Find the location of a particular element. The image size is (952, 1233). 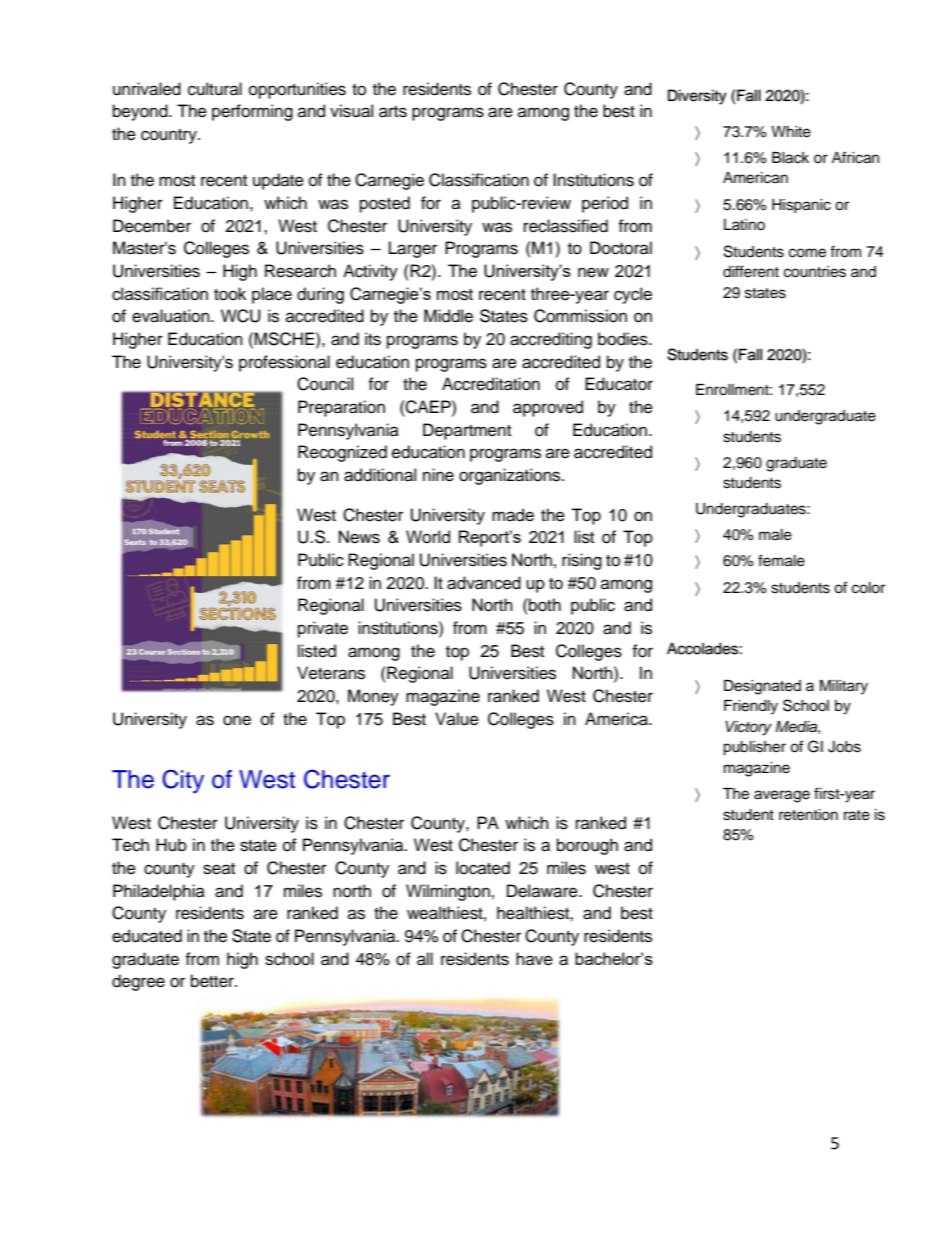

arts is located at coordinates (393, 112).
